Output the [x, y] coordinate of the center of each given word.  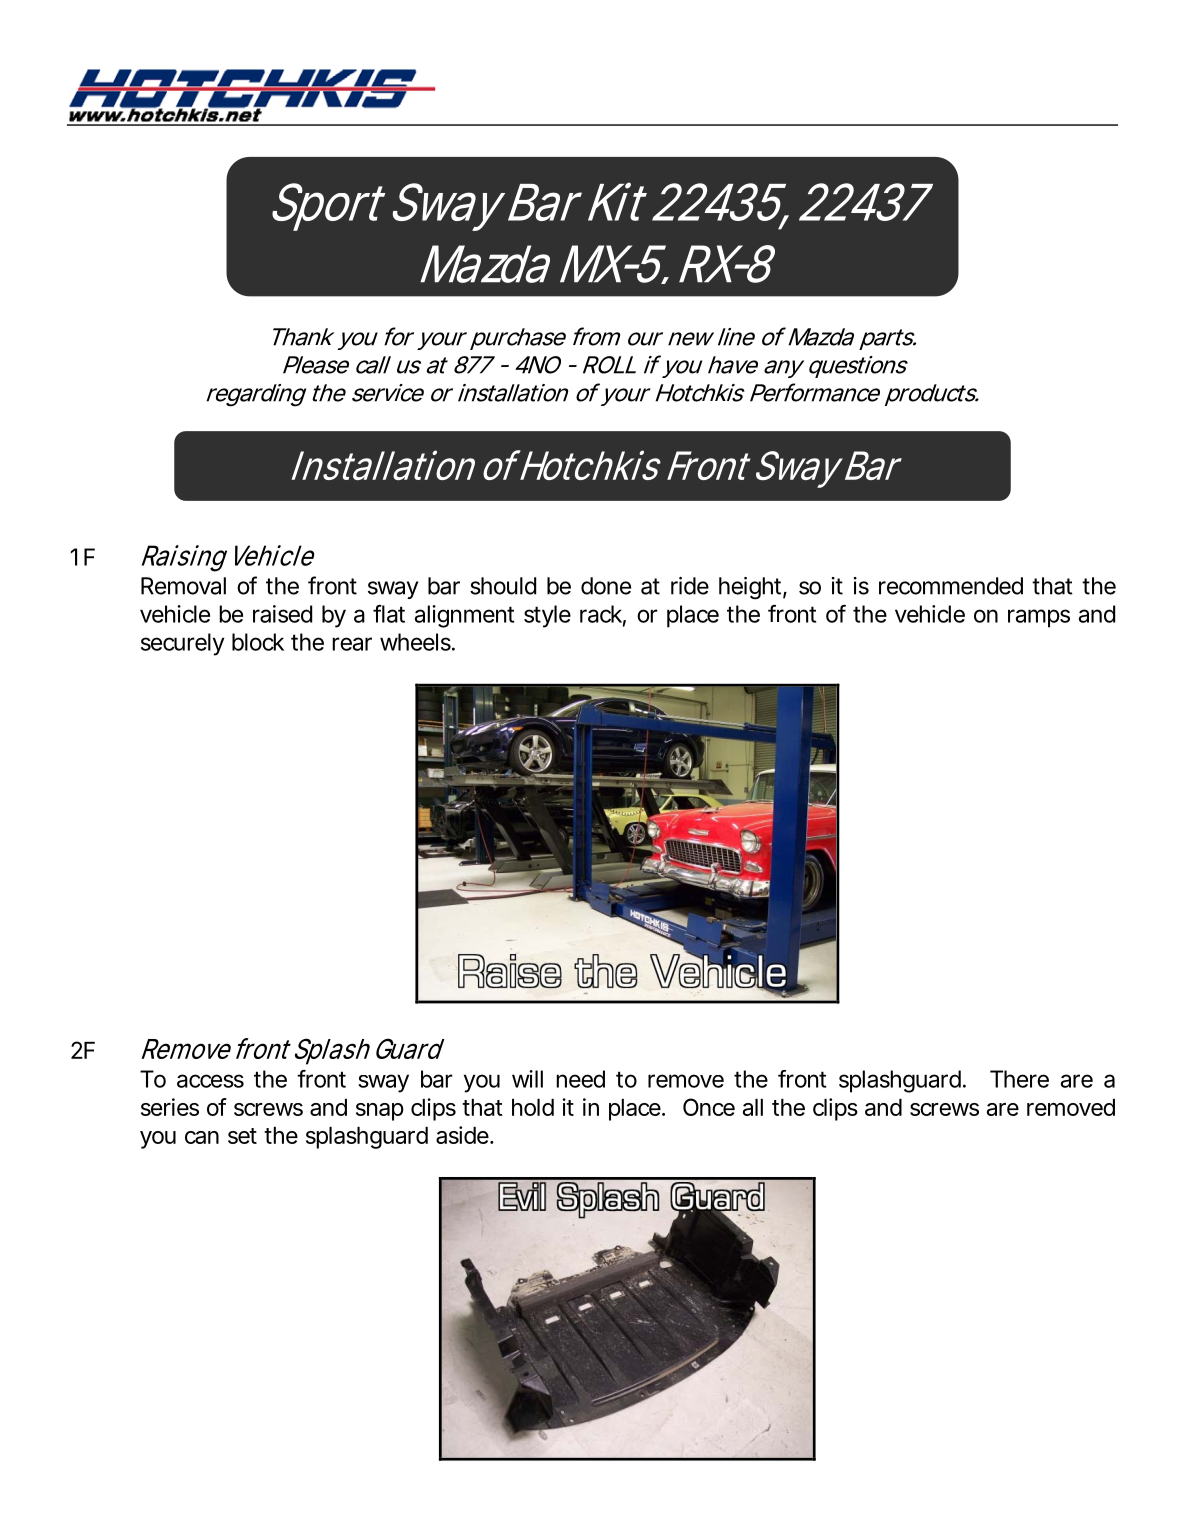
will [527, 1079]
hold [533, 1107]
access [210, 1081]
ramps [1039, 618]
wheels [416, 642]
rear [352, 644]
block [258, 642]
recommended [951, 586]
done [606, 586]
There [1019, 1079]
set [242, 1136]
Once [709, 1107]
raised [282, 614]
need [580, 1079]
